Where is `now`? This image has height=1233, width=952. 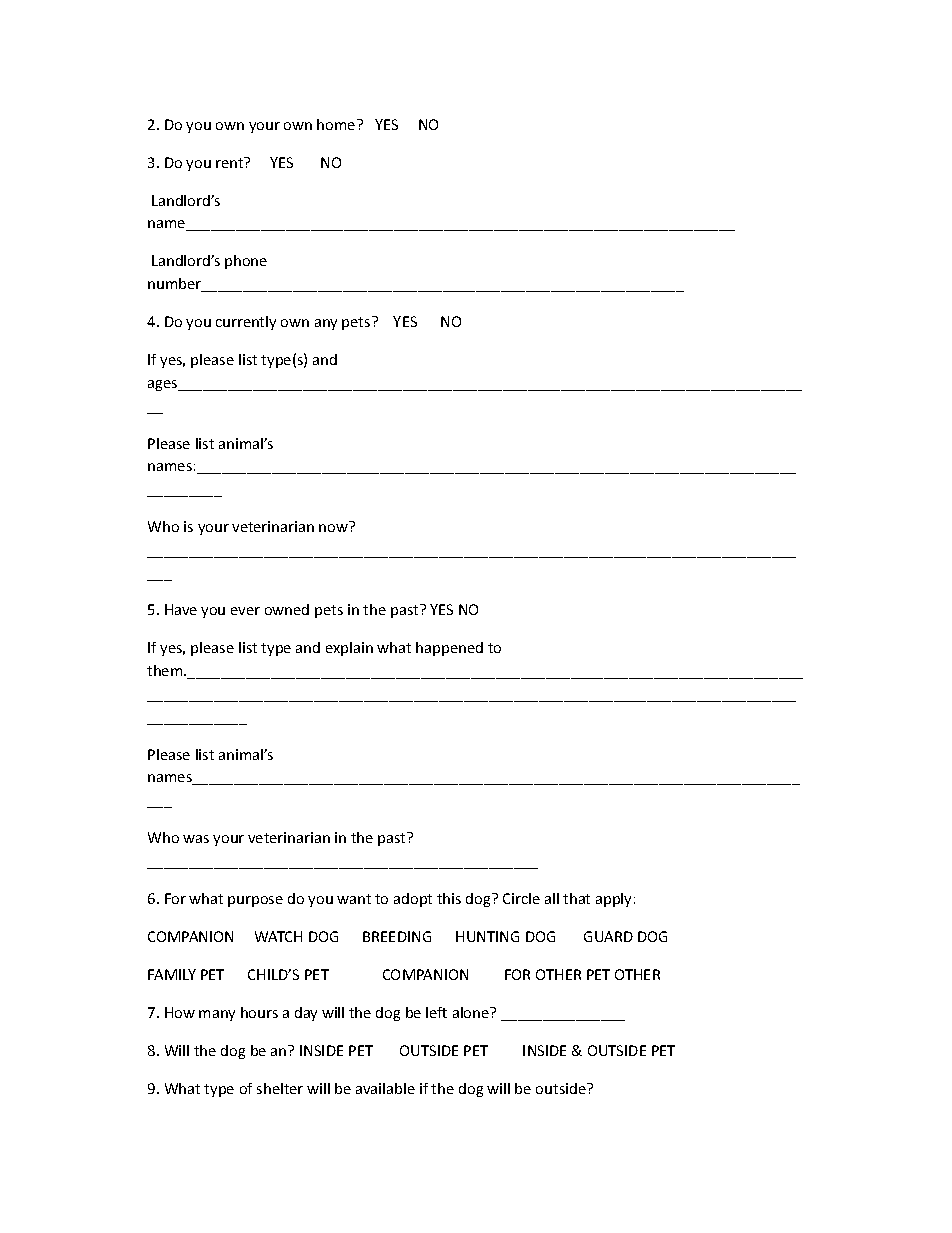 now is located at coordinates (333, 528).
